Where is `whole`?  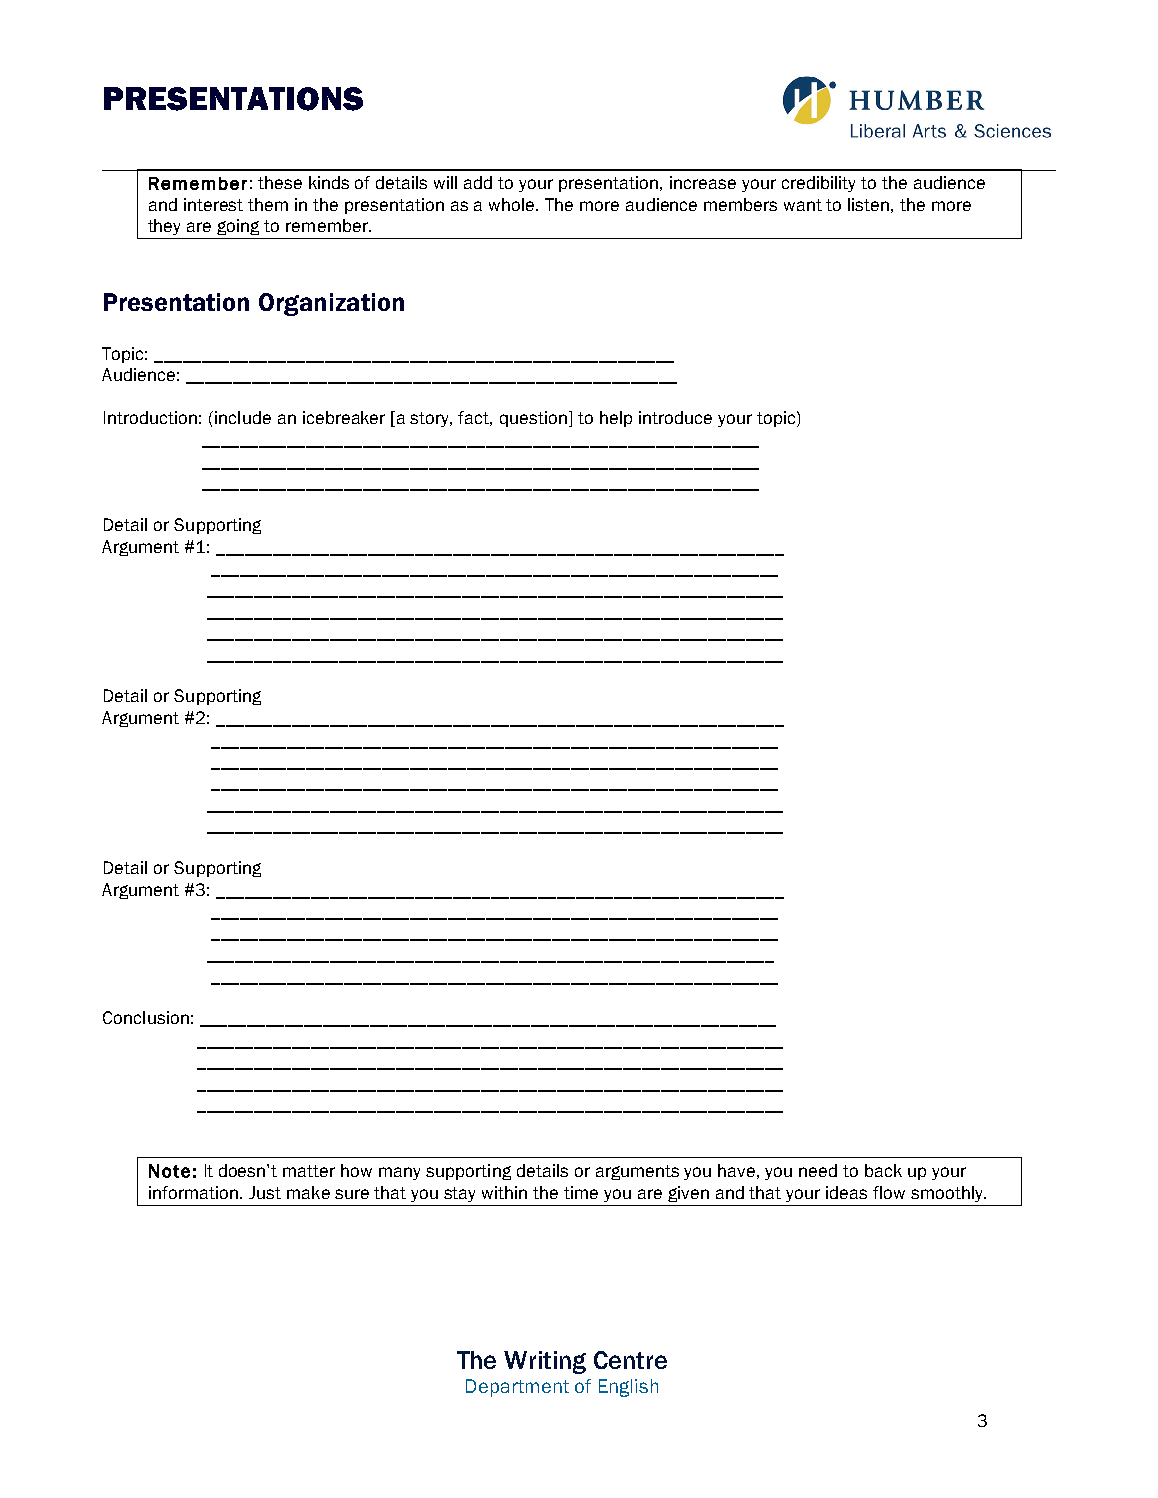
whole is located at coordinates (513, 204).
